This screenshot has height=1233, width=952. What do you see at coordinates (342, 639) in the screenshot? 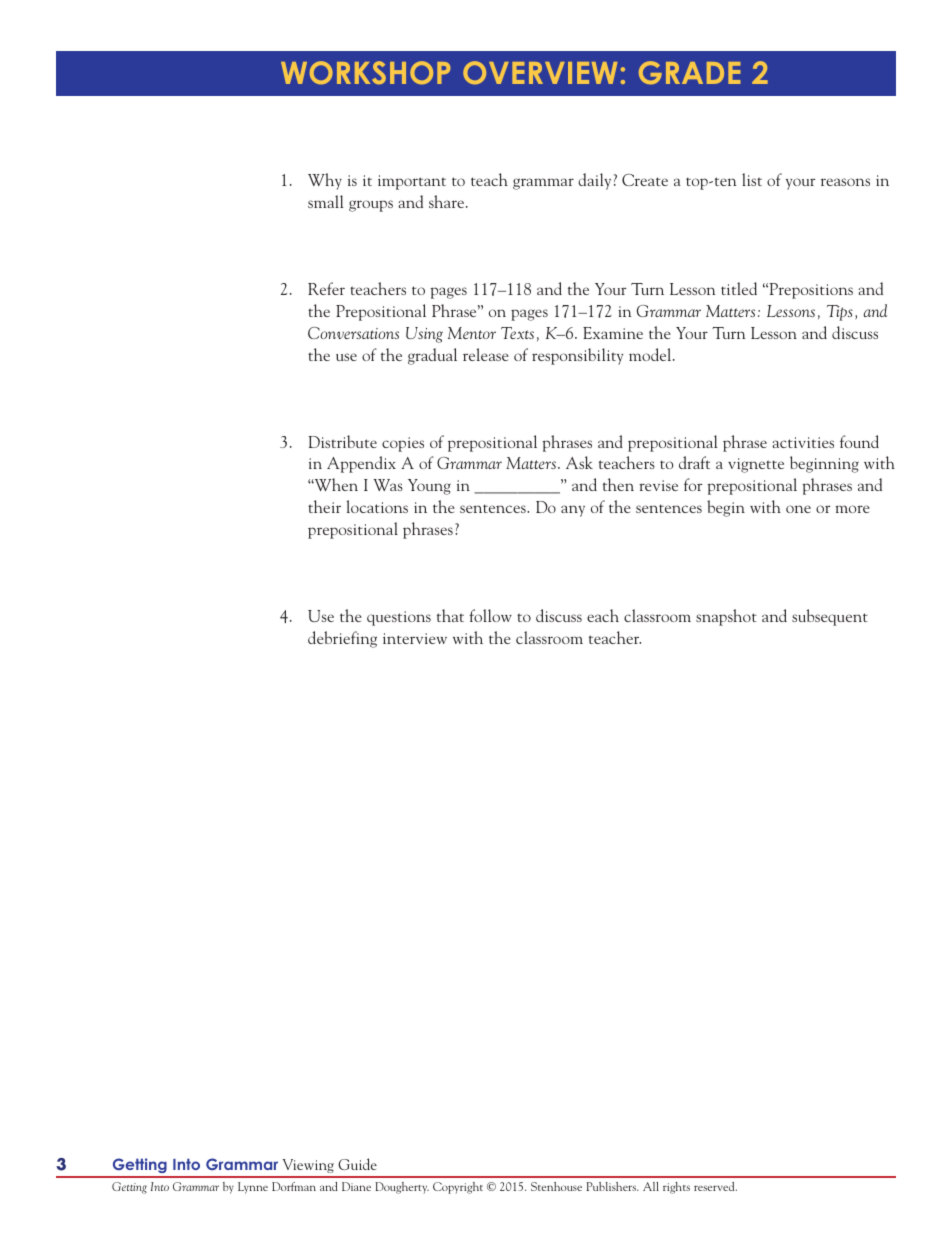
I see `debriefing` at bounding box center [342, 639].
